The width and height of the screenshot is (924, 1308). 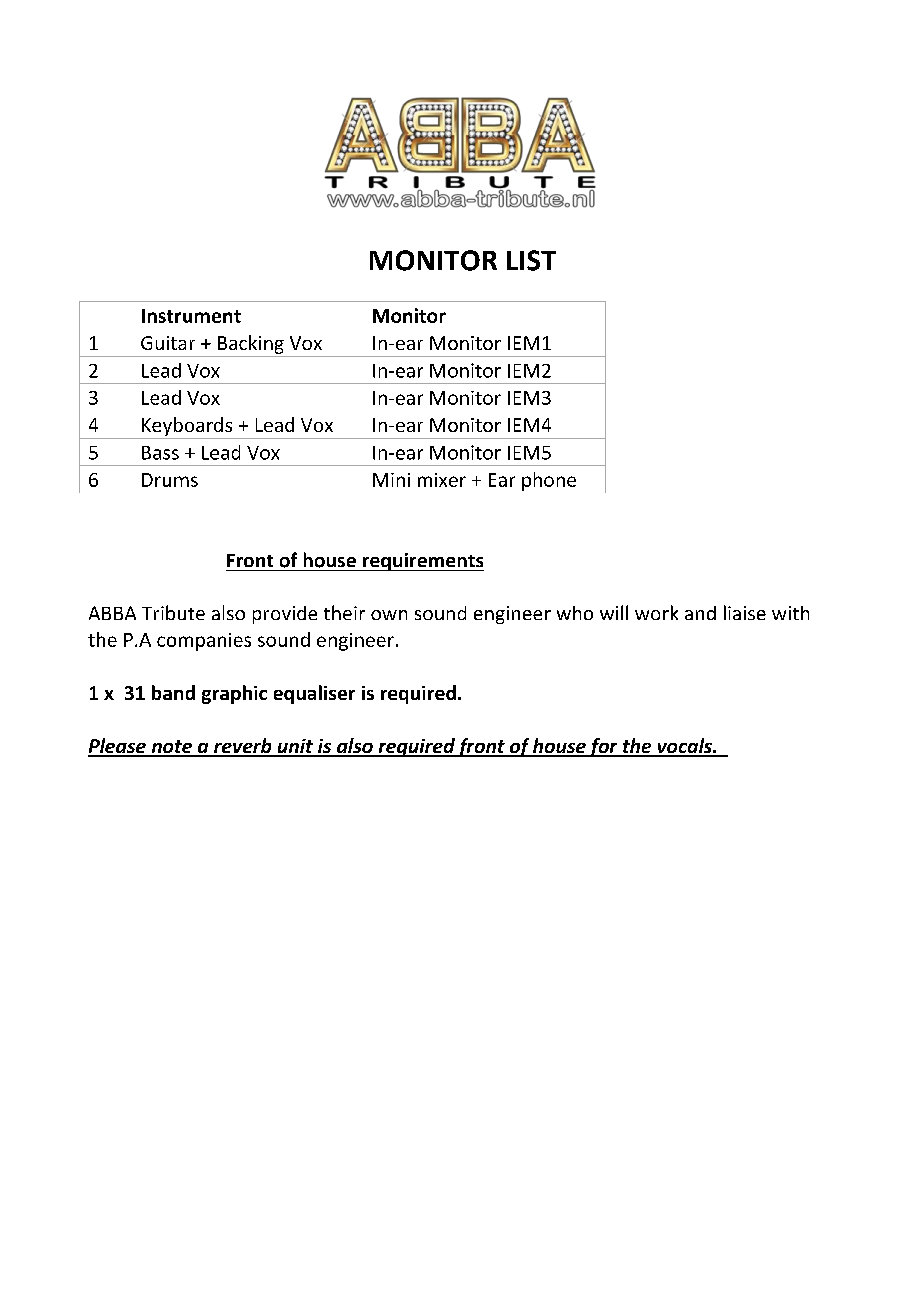 I want to click on Drums, so click(x=170, y=480).
